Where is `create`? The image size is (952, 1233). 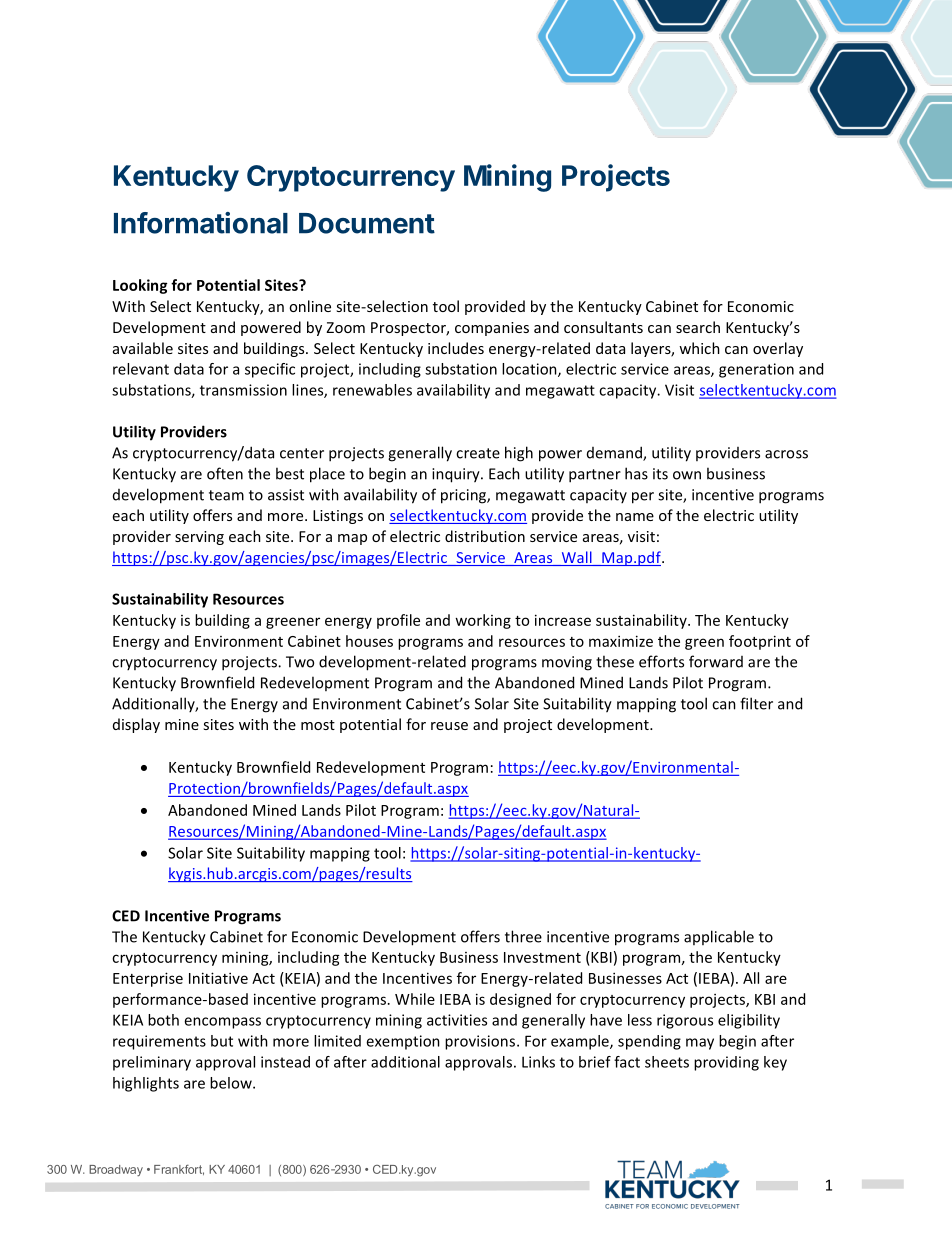
create is located at coordinates (478, 453).
